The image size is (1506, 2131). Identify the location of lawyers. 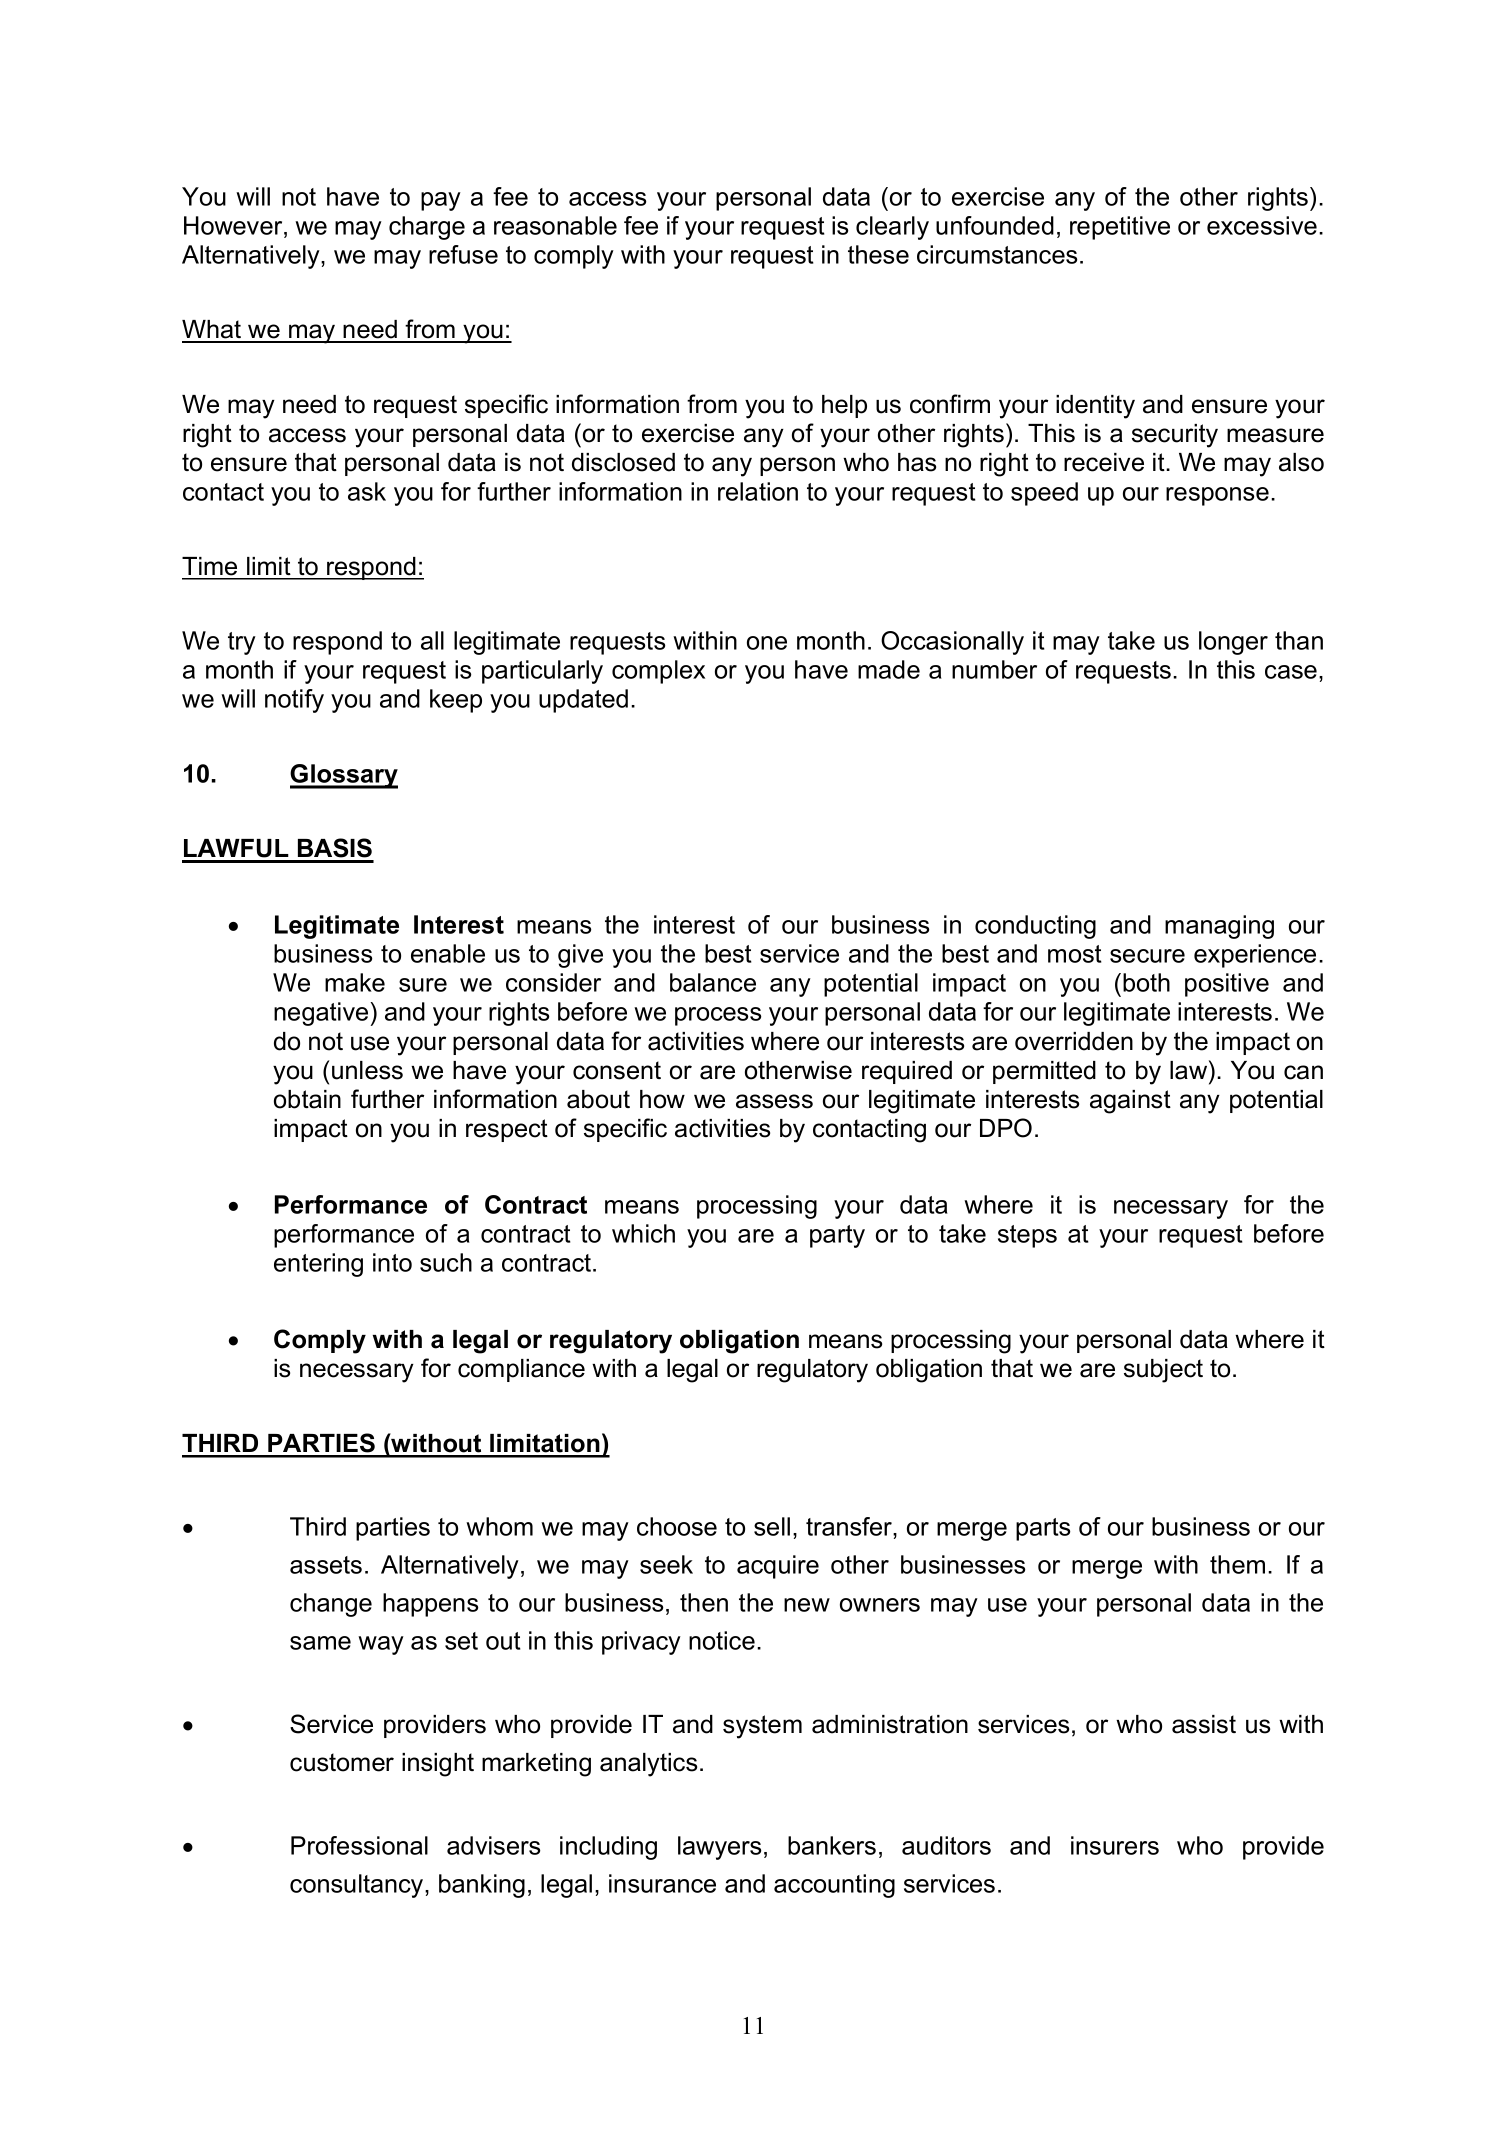
(719, 1848).
